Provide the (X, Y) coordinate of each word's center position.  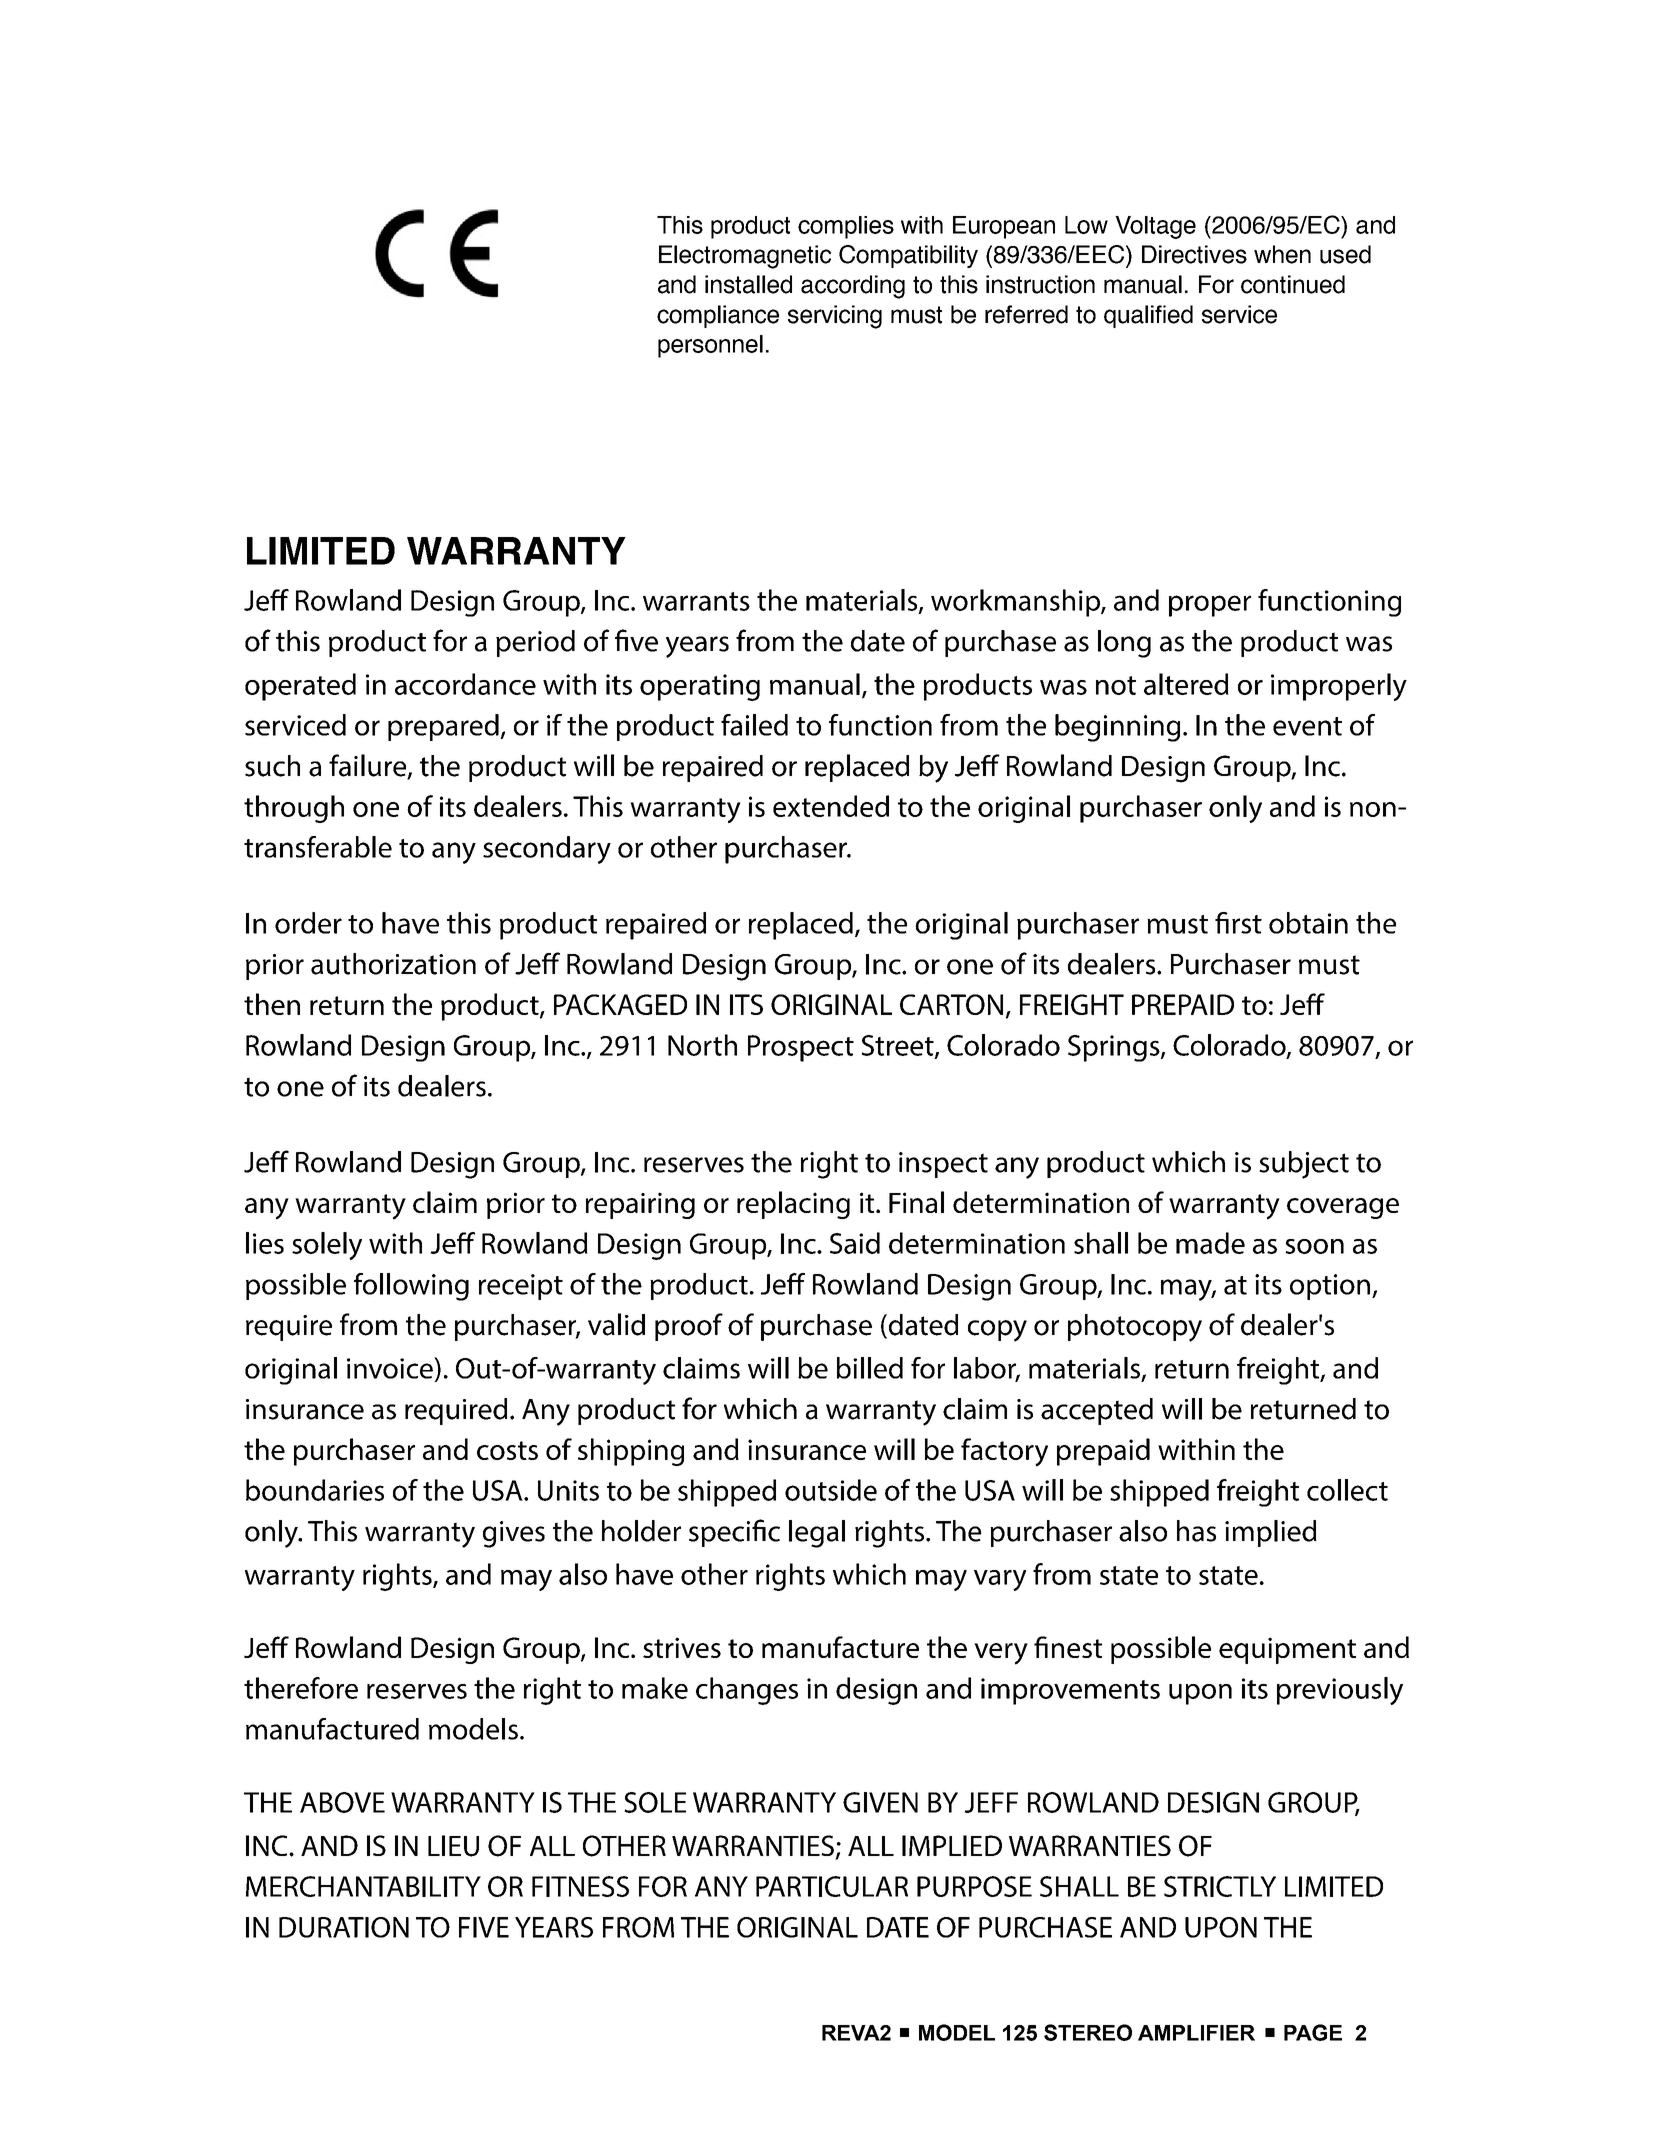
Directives (1194, 254)
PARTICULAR (832, 1886)
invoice (391, 1368)
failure (369, 766)
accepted (1097, 1411)
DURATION (344, 1927)
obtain (1308, 923)
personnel (710, 346)
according (853, 287)
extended (831, 806)
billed (870, 1368)
